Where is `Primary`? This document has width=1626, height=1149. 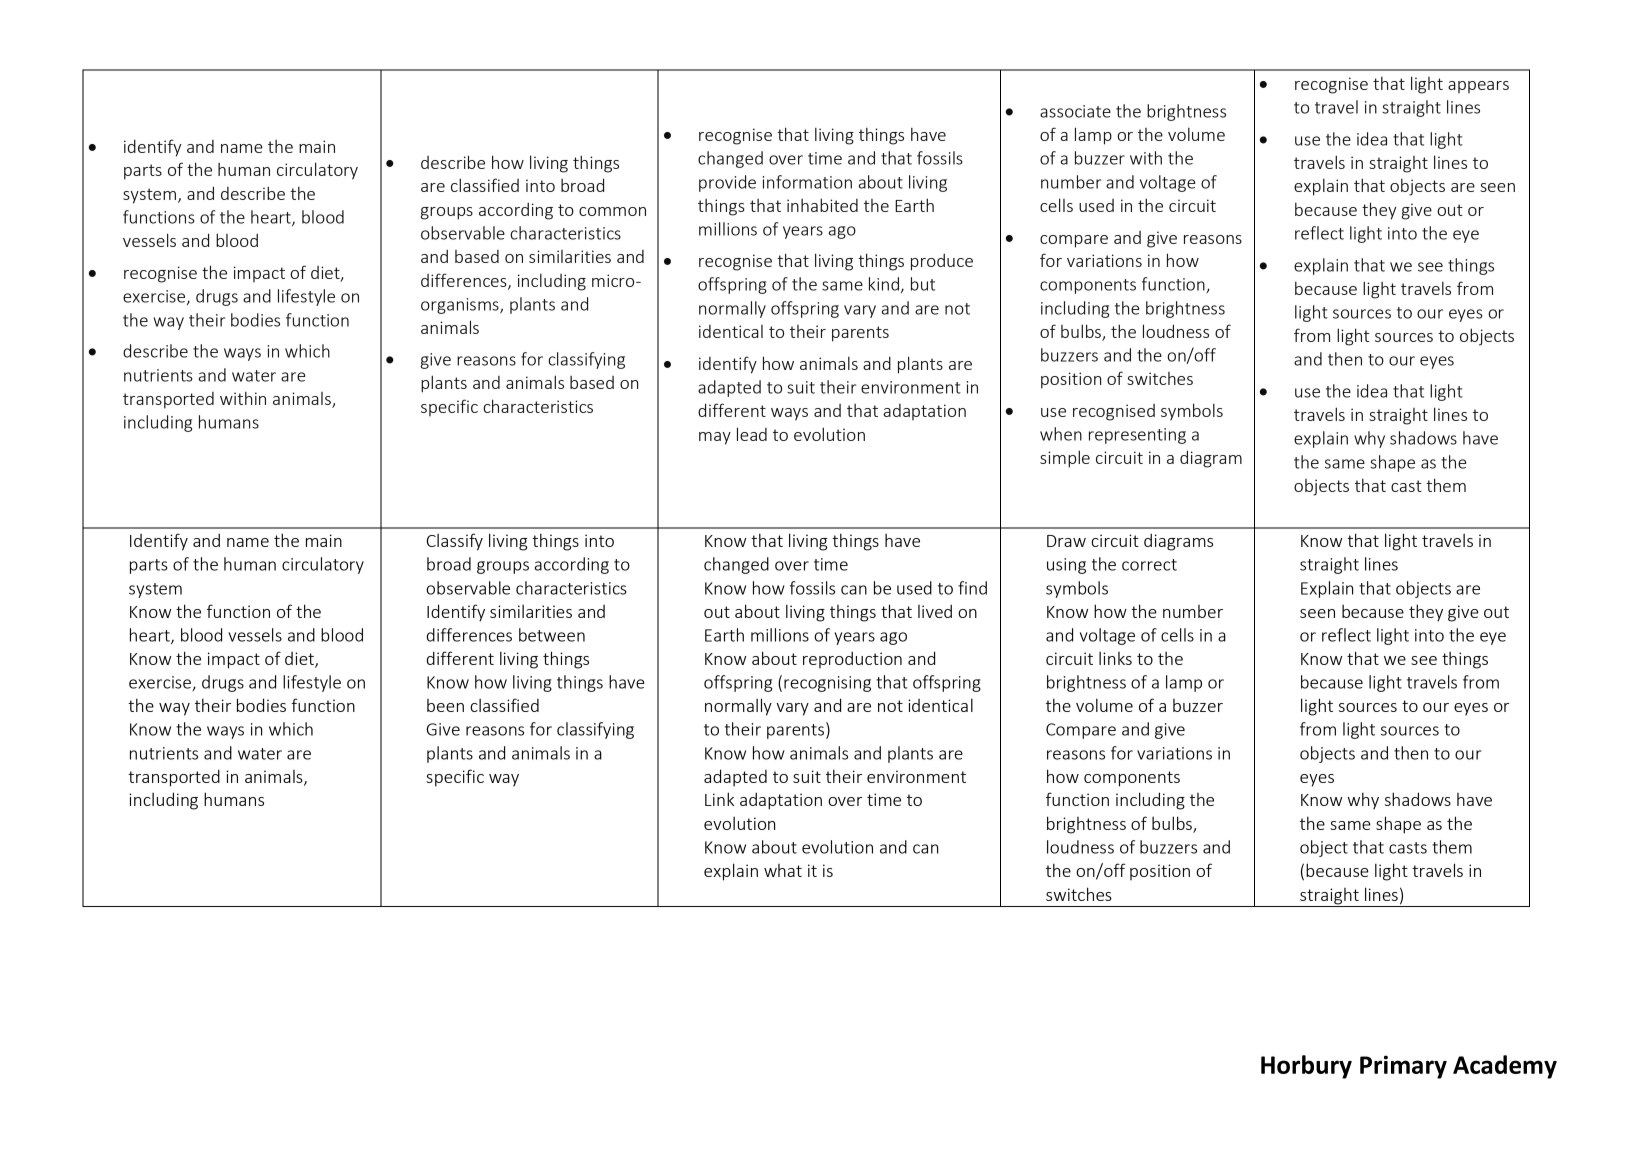 Primary is located at coordinates (1403, 1067).
